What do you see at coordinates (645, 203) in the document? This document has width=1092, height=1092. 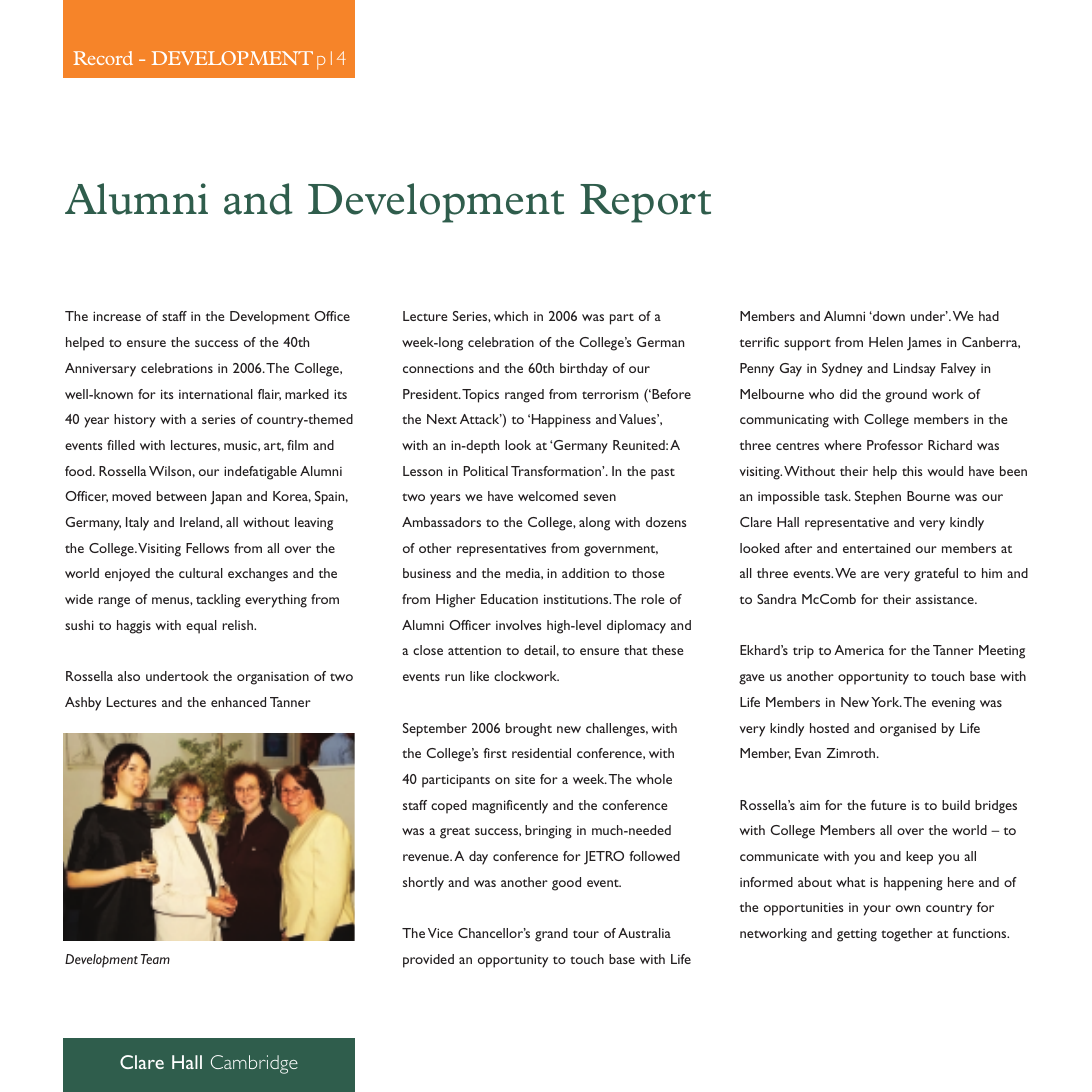 I see `Report` at bounding box center [645, 203].
